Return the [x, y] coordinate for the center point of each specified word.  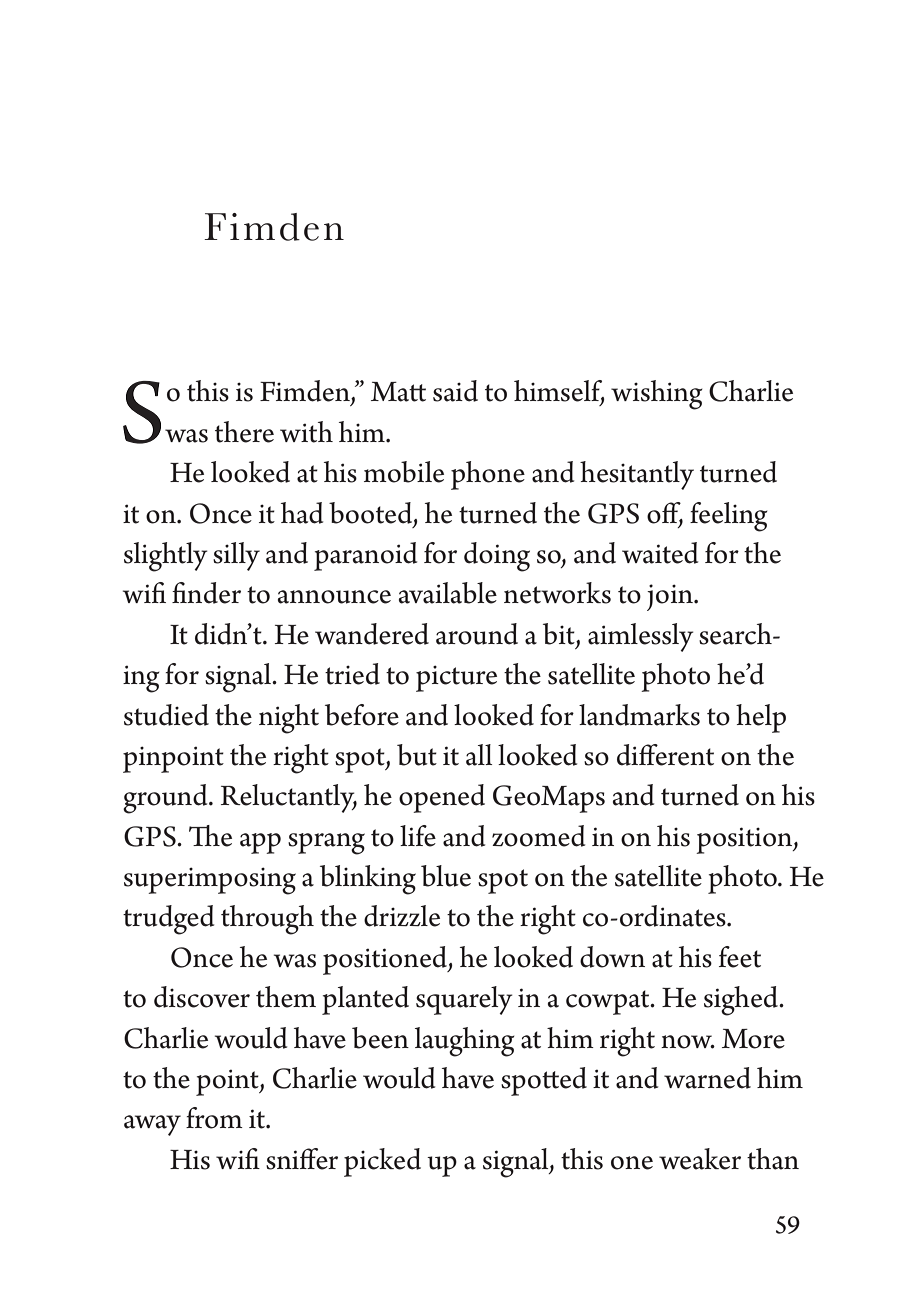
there [244, 432]
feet [740, 957]
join [671, 597]
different [665, 755]
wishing [657, 395]
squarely [464, 1000]
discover [202, 997]
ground [166, 799]
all [479, 755]
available [448, 593]
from [214, 1118]
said [455, 391]
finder [206, 593]
